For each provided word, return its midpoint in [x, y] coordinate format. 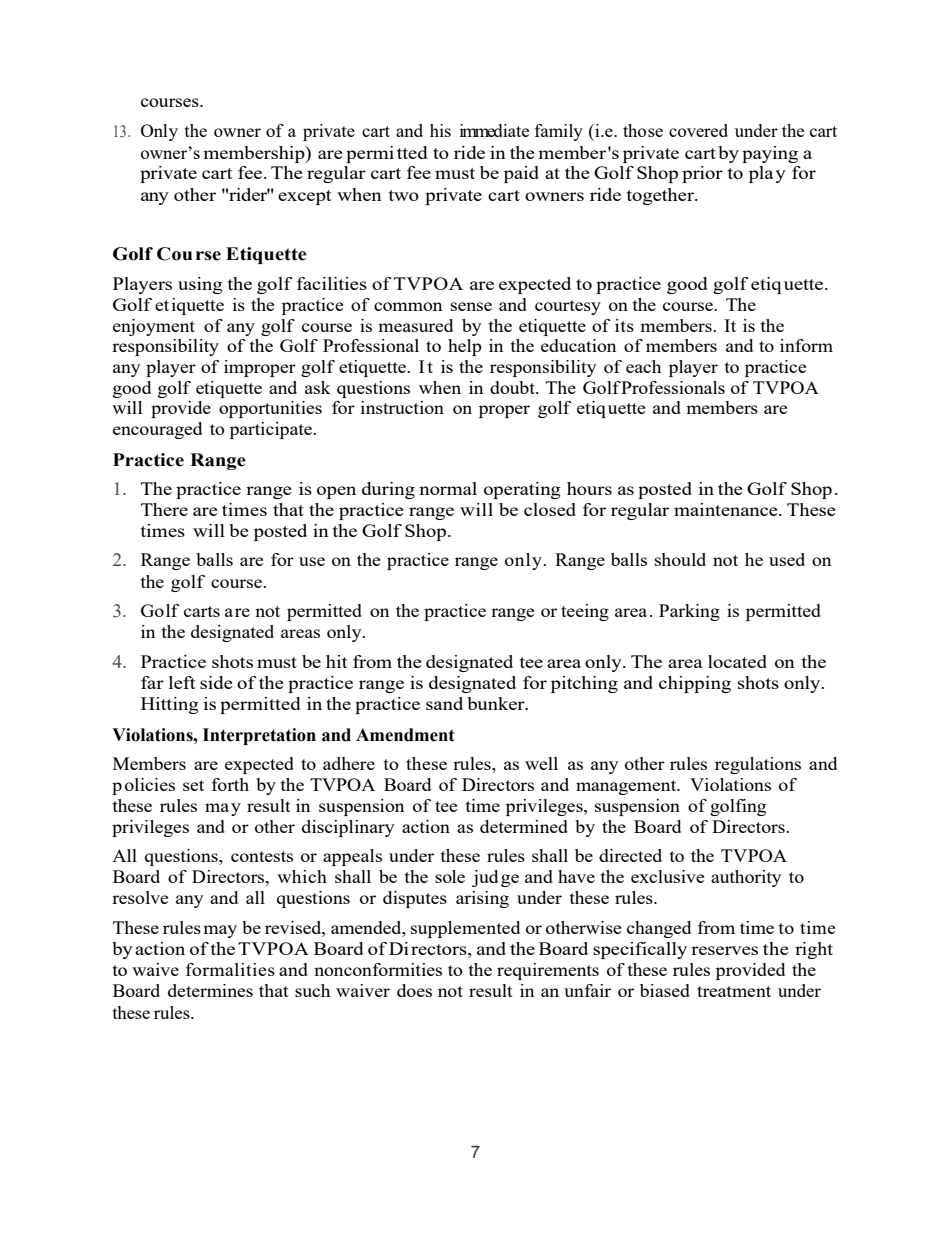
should [680, 559]
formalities [230, 969]
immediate [494, 130]
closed [550, 509]
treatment [734, 991]
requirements [548, 971]
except [305, 197]
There [164, 509]
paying [770, 154]
